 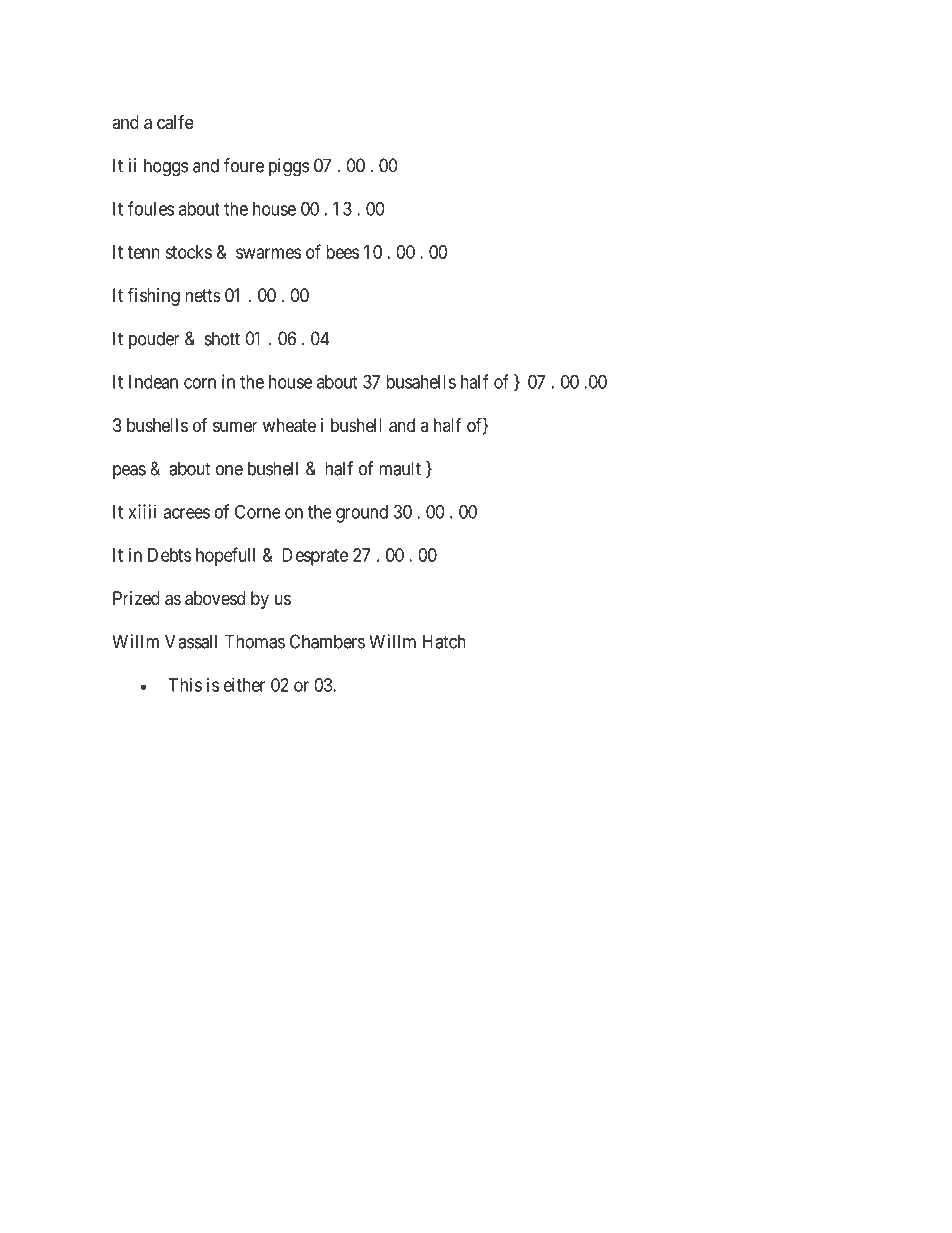 I want to click on ground, so click(x=362, y=514).
